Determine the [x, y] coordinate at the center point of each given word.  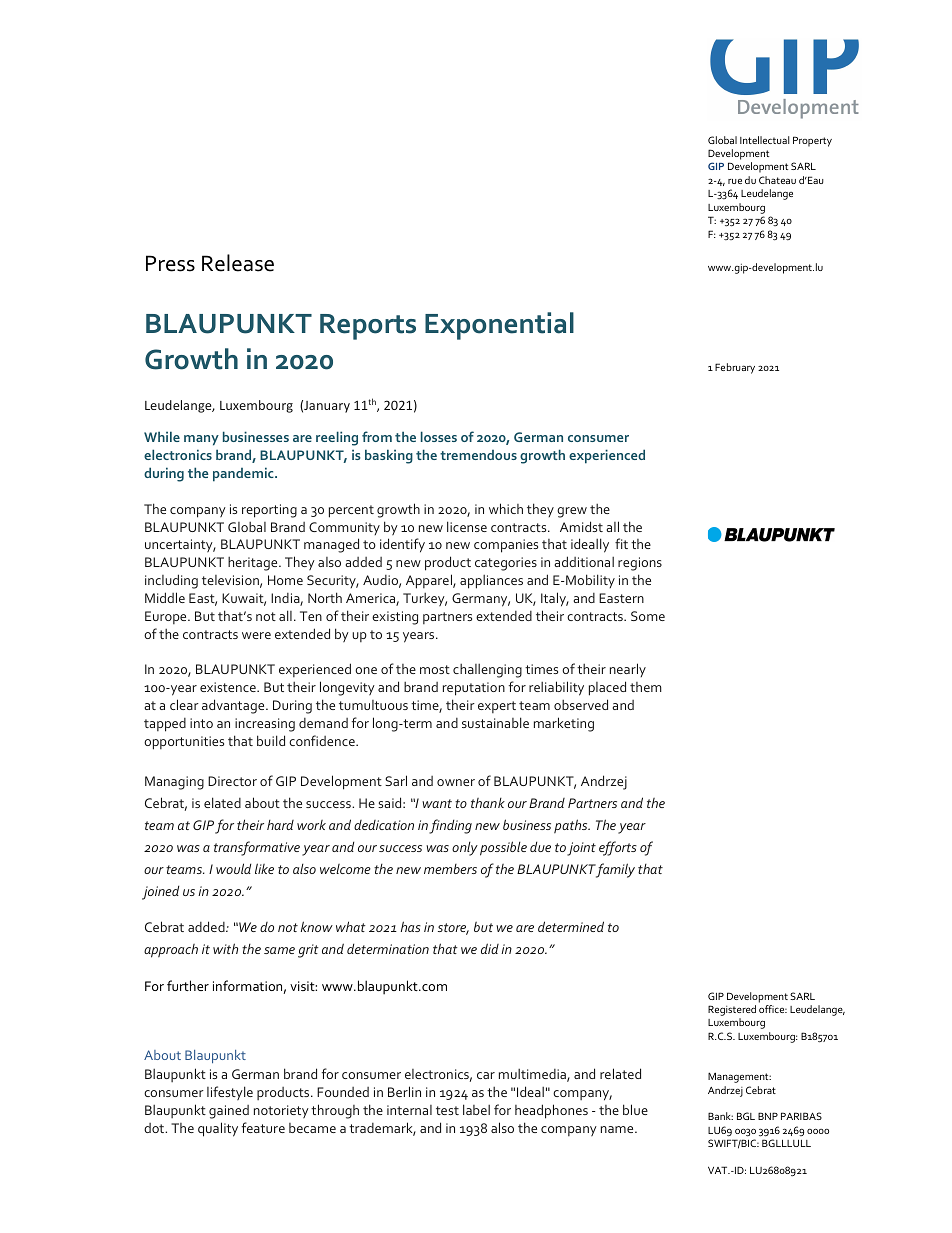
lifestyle [230, 1093]
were [256, 635]
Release [238, 263]
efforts [618, 848]
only [465, 849]
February [735, 368]
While [162, 436]
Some [648, 616]
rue [735, 181]
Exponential [499, 326]
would [233, 868]
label [476, 1109]
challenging [487, 671]
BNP [768, 1116]
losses [439, 436]
